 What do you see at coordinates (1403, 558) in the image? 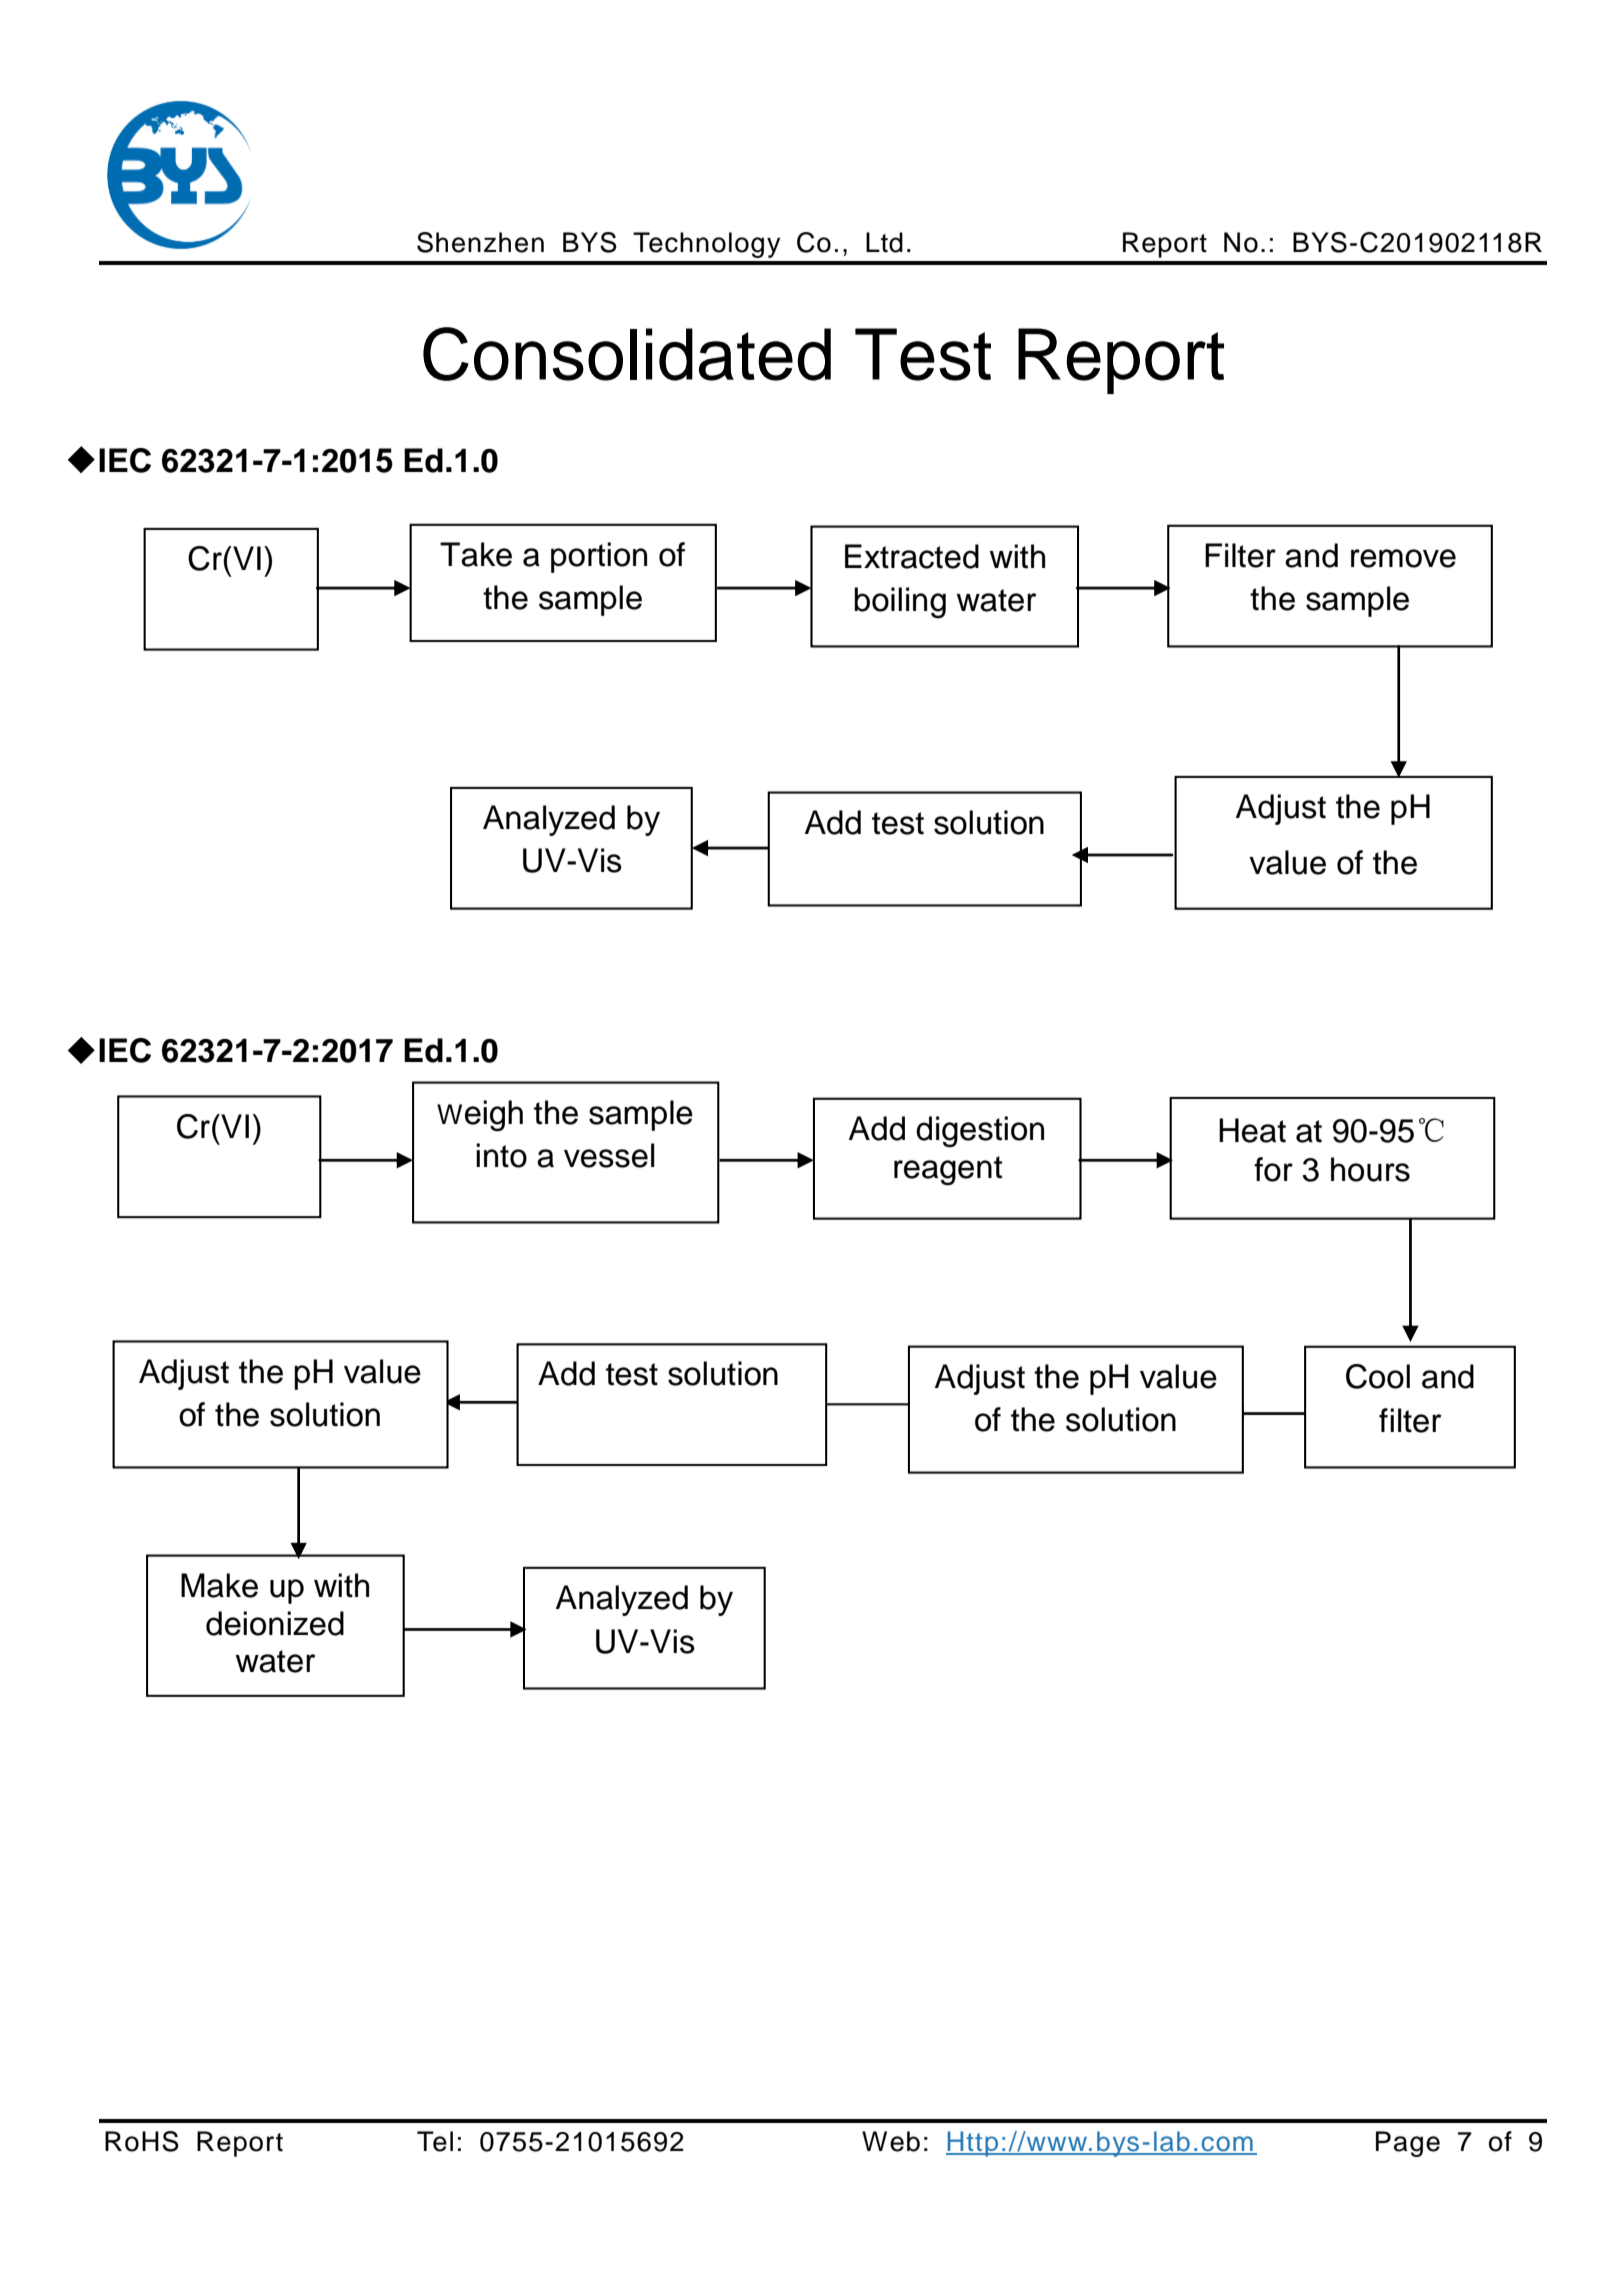
I see `remove` at bounding box center [1403, 558].
